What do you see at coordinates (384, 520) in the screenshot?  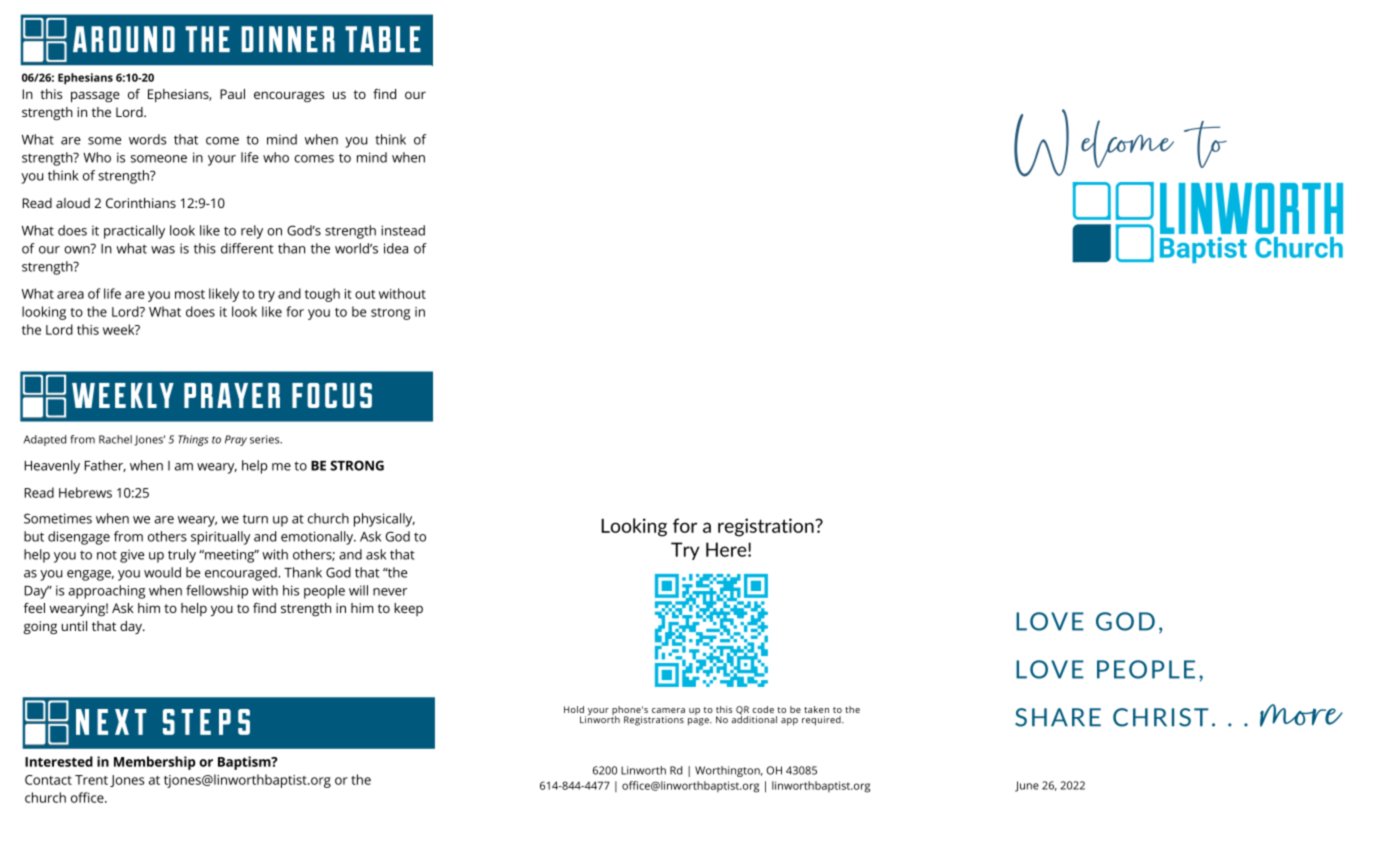 I see `physically` at bounding box center [384, 520].
